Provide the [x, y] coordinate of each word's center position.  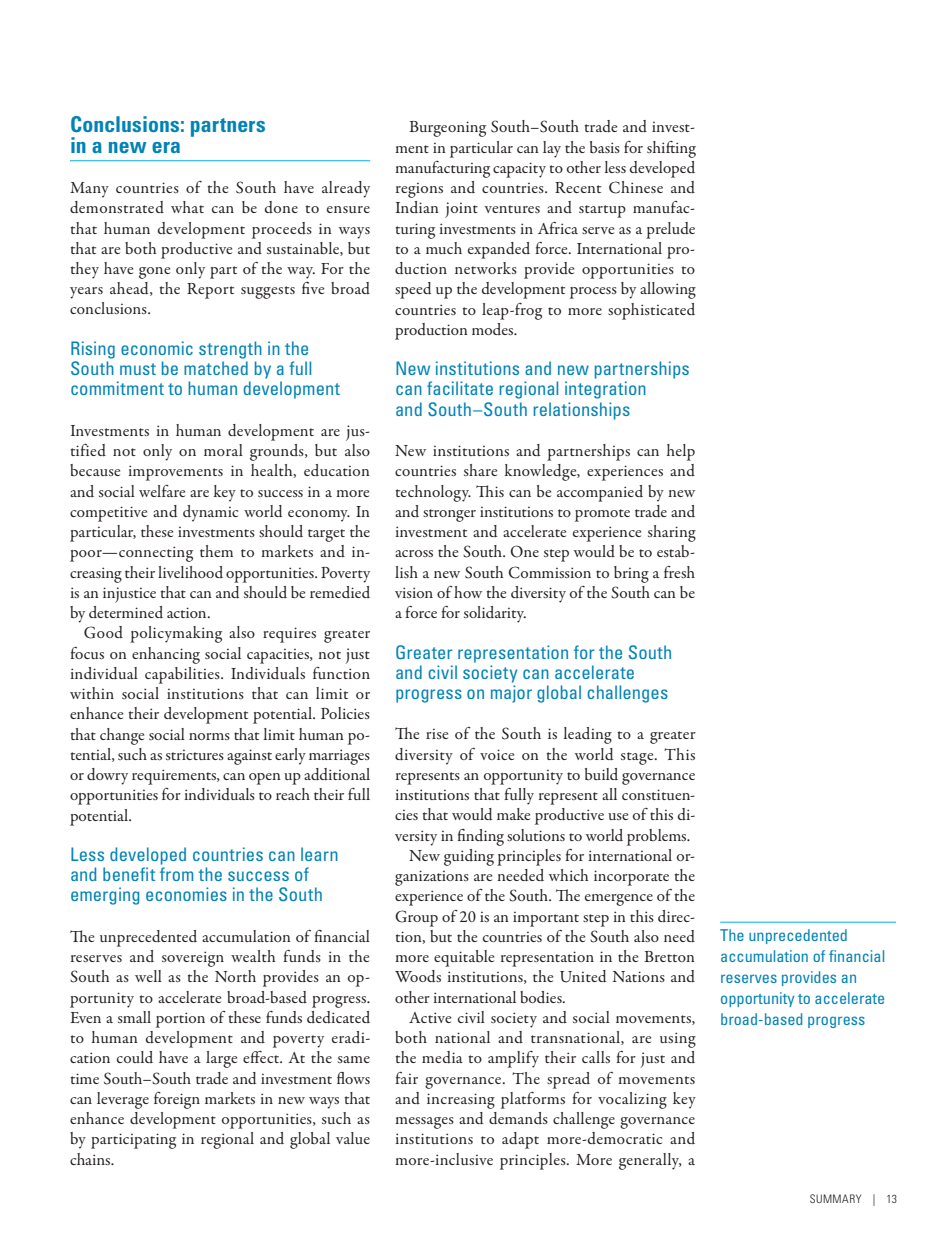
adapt [520, 1140]
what [187, 207]
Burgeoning [447, 129]
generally [650, 1161]
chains [91, 1159]
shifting [671, 149]
